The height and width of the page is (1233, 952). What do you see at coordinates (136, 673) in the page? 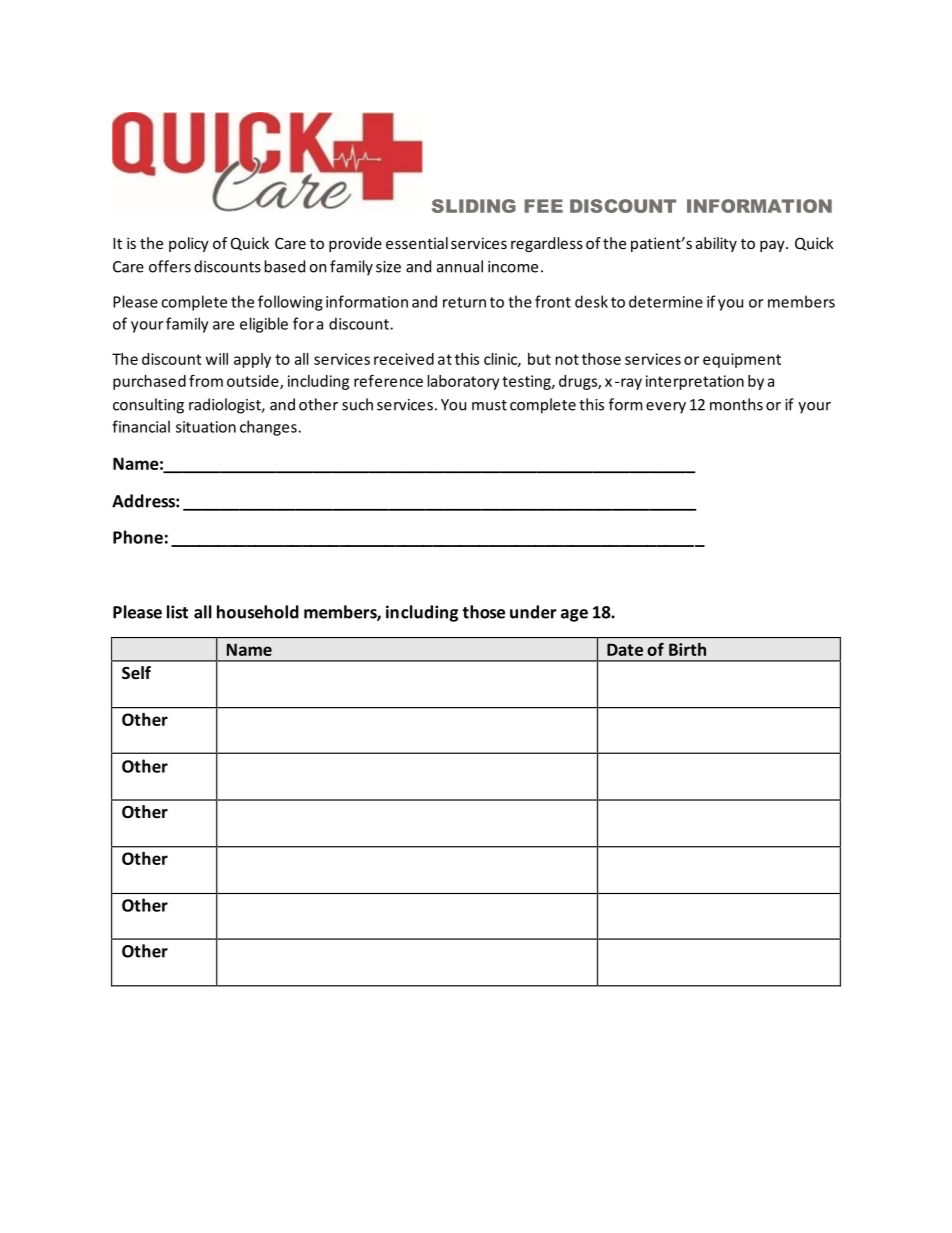
I see `Self` at bounding box center [136, 673].
